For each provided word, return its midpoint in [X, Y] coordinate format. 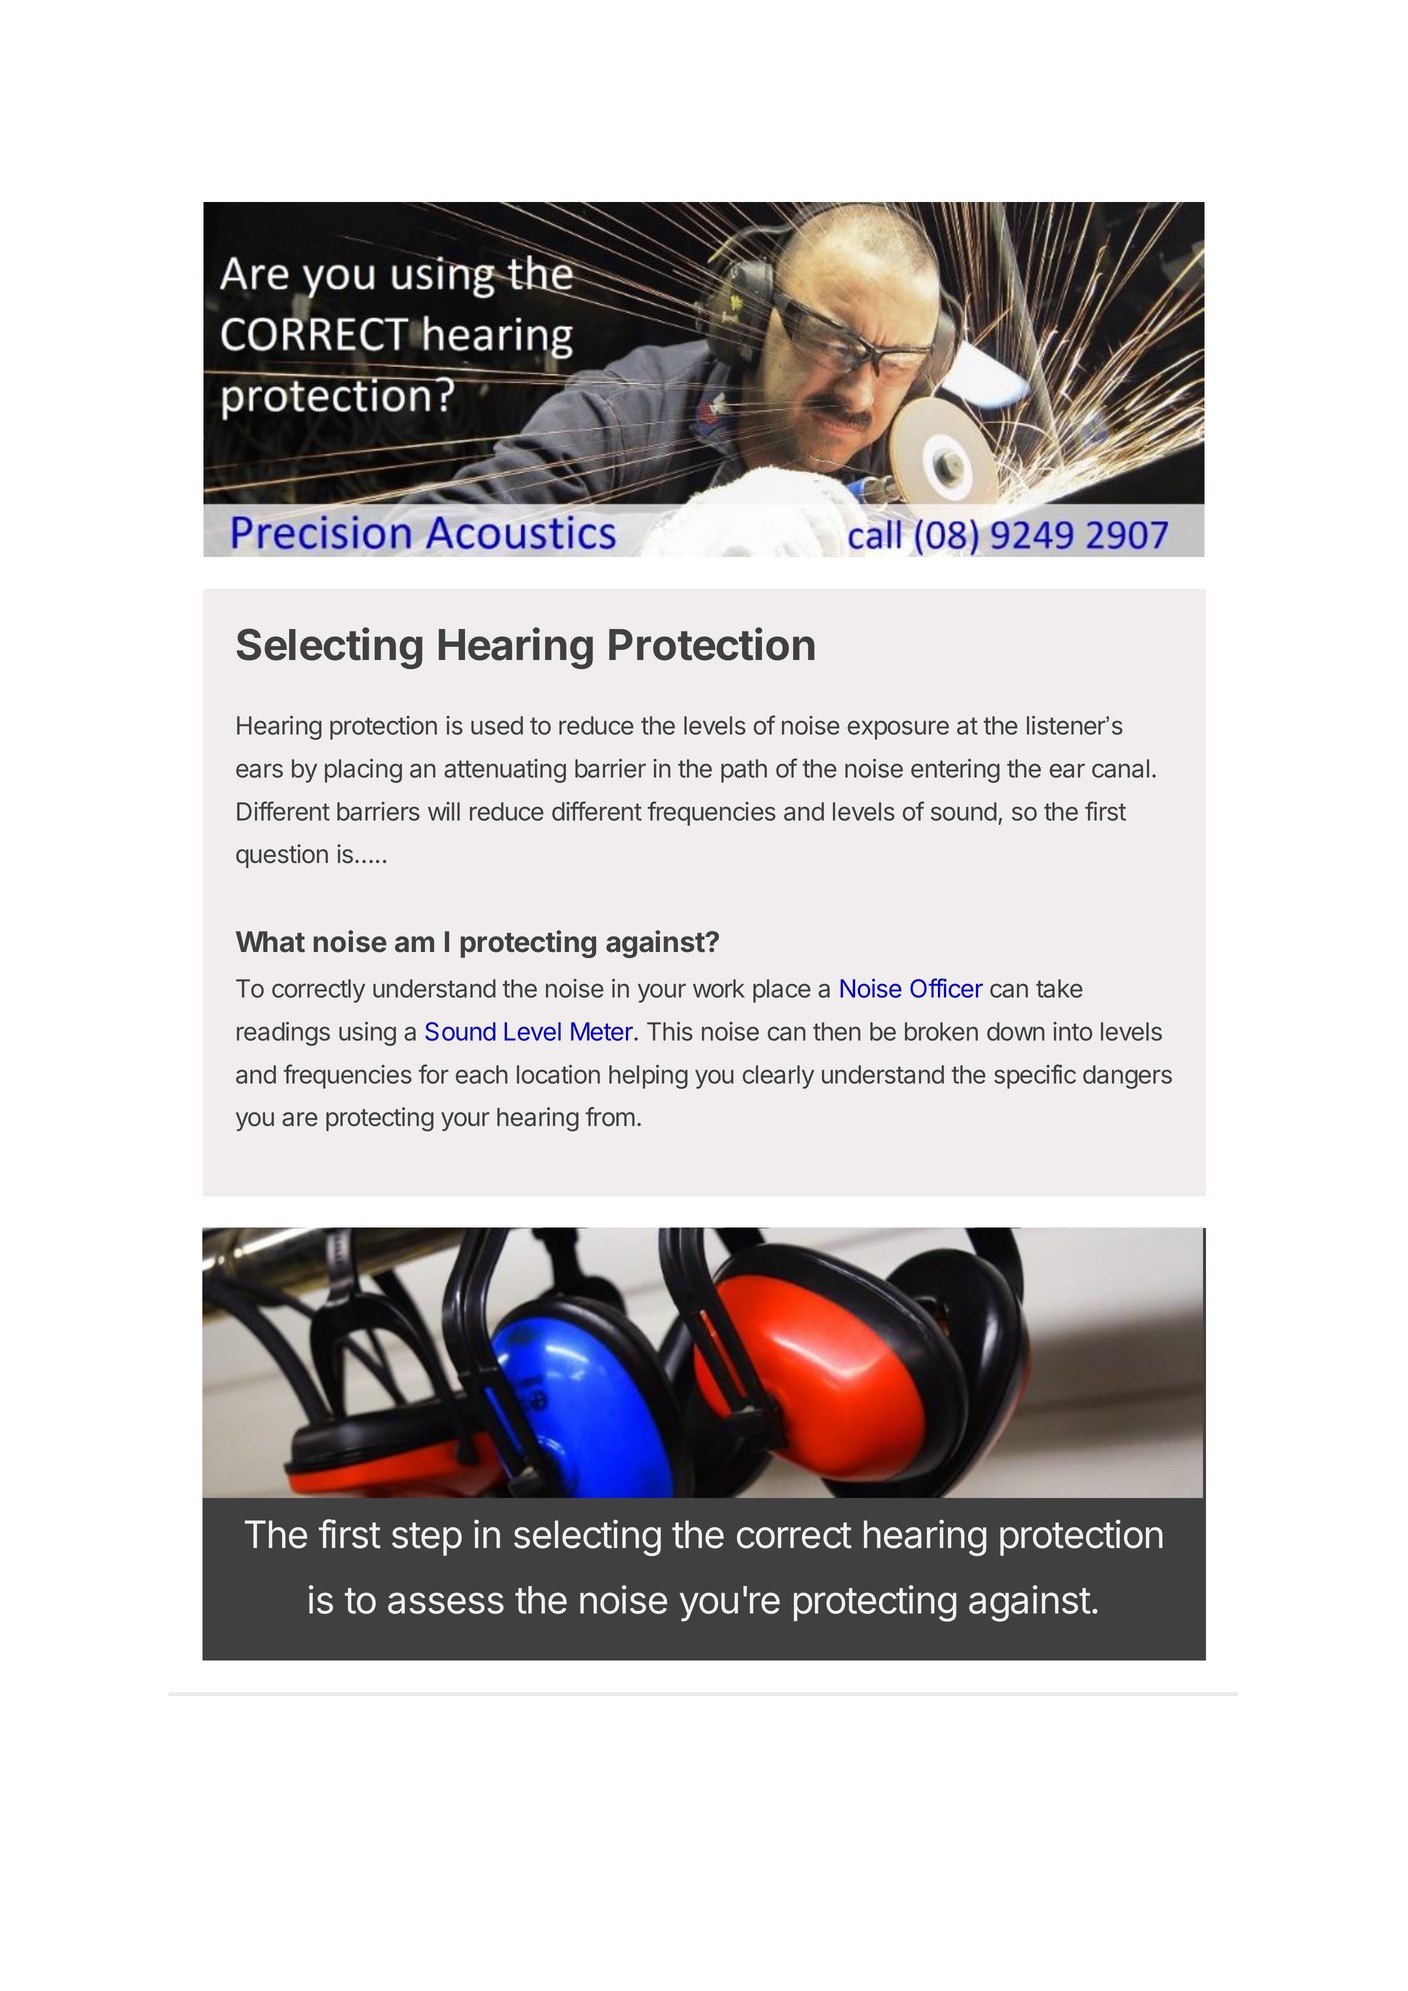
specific [1035, 1076]
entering [955, 771]
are [300, 1119]
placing [363, 771]
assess [446, 1603]
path [744, 771]
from [610, 1117]
